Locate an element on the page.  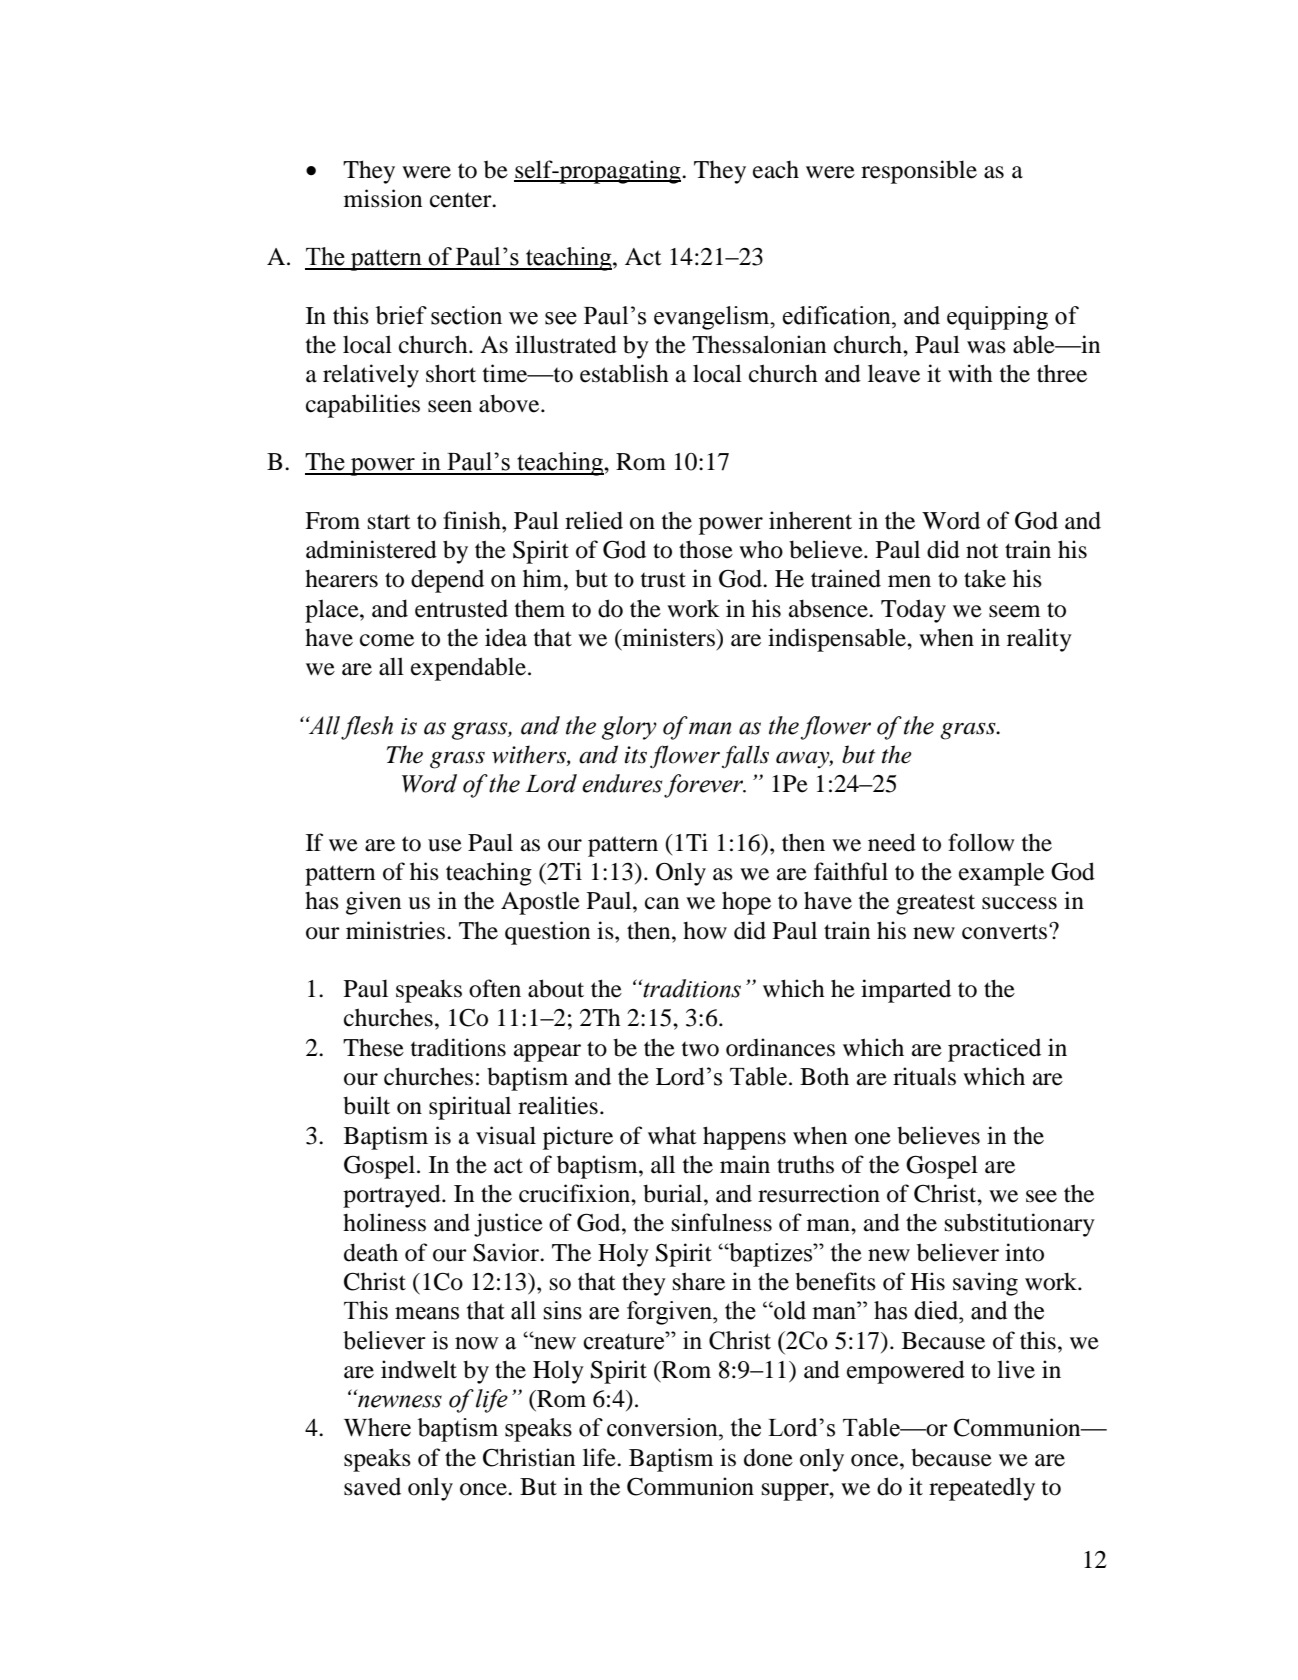
Where is located at coordinates (377, 1427).
